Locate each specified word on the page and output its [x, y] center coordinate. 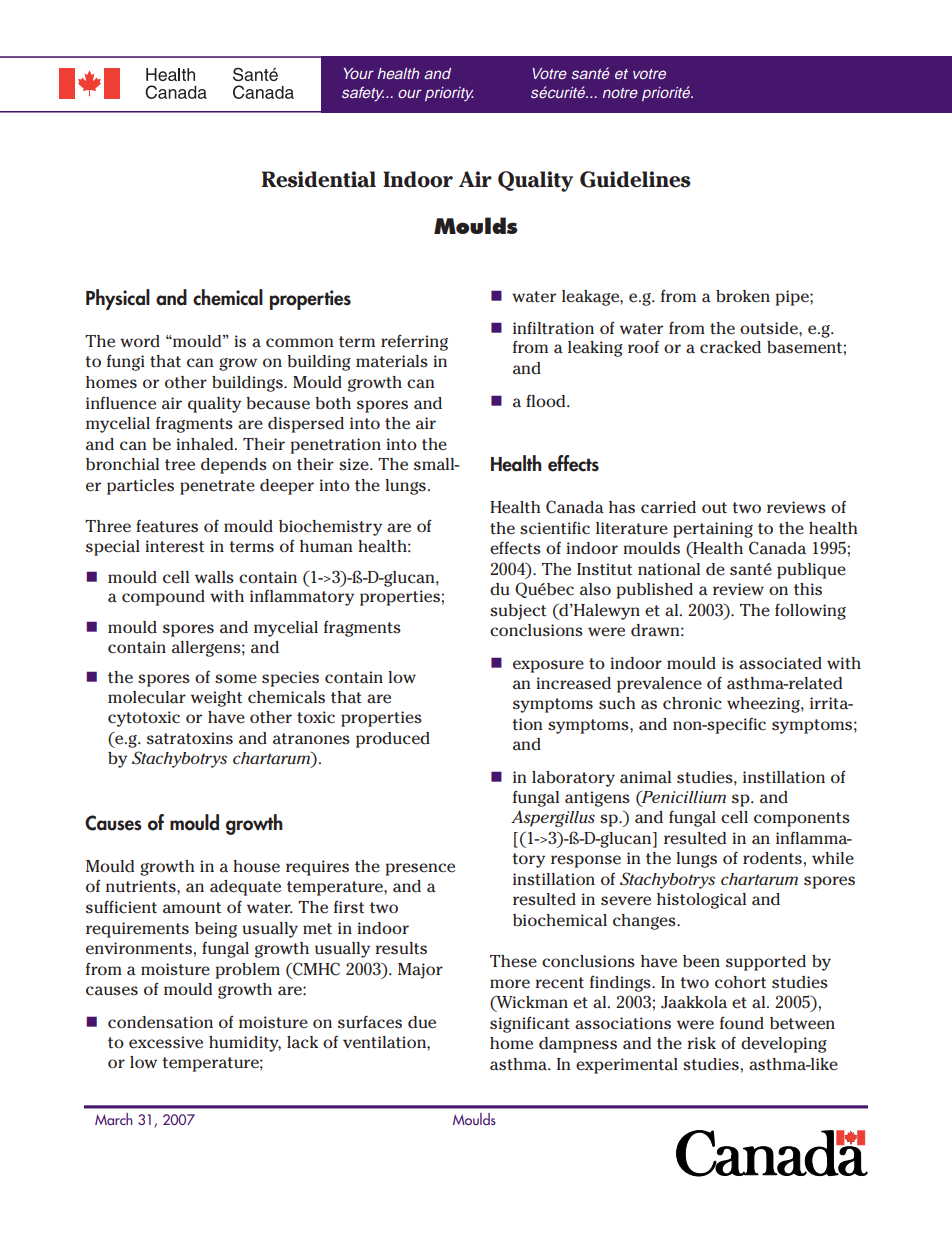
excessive [166, 1042]
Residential [319, 179]
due [422, 1022]
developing [784, 1045]
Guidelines [635, 179]
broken [743, 296]
